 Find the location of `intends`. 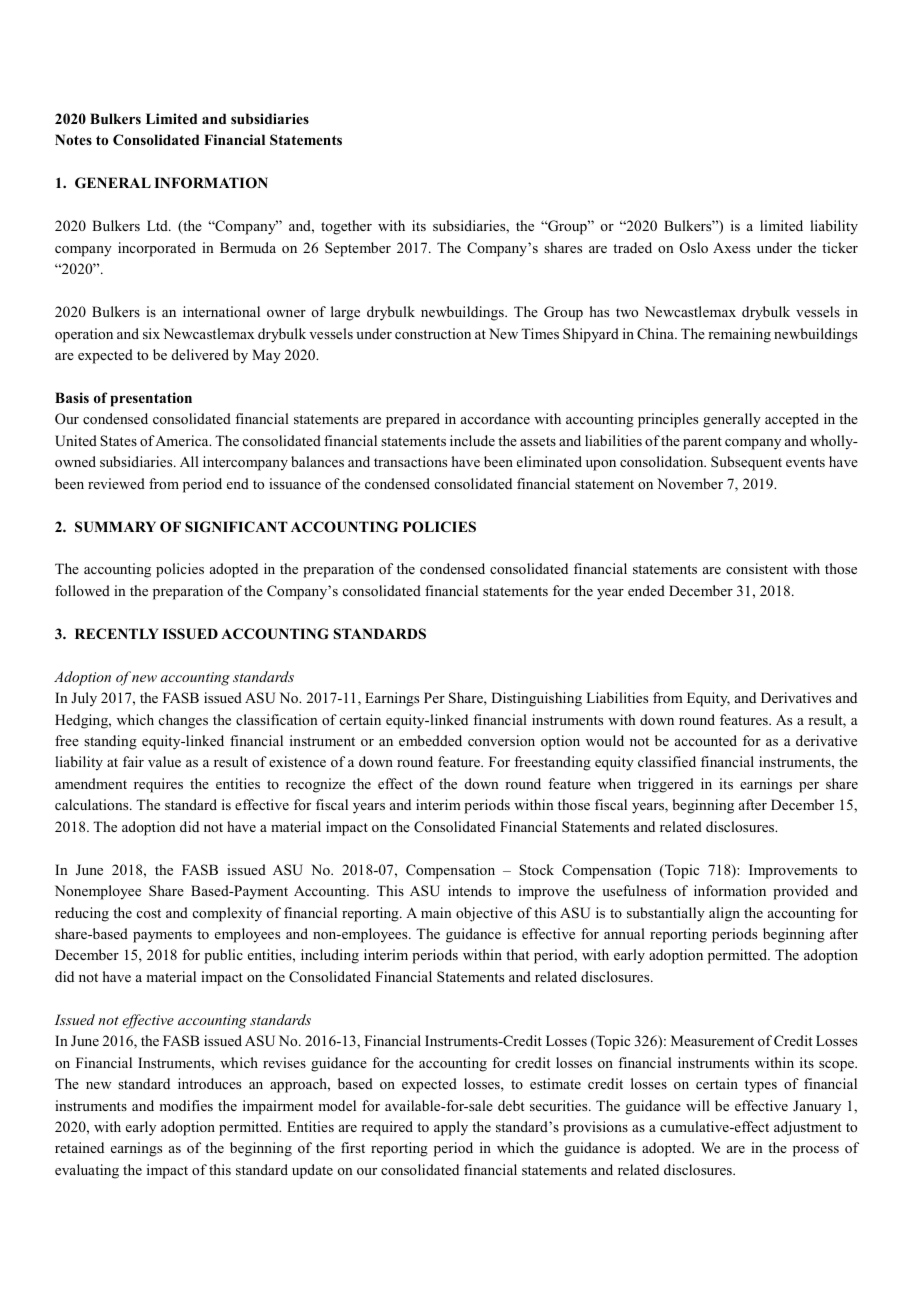

intends is located at coordinates (470, 890).
